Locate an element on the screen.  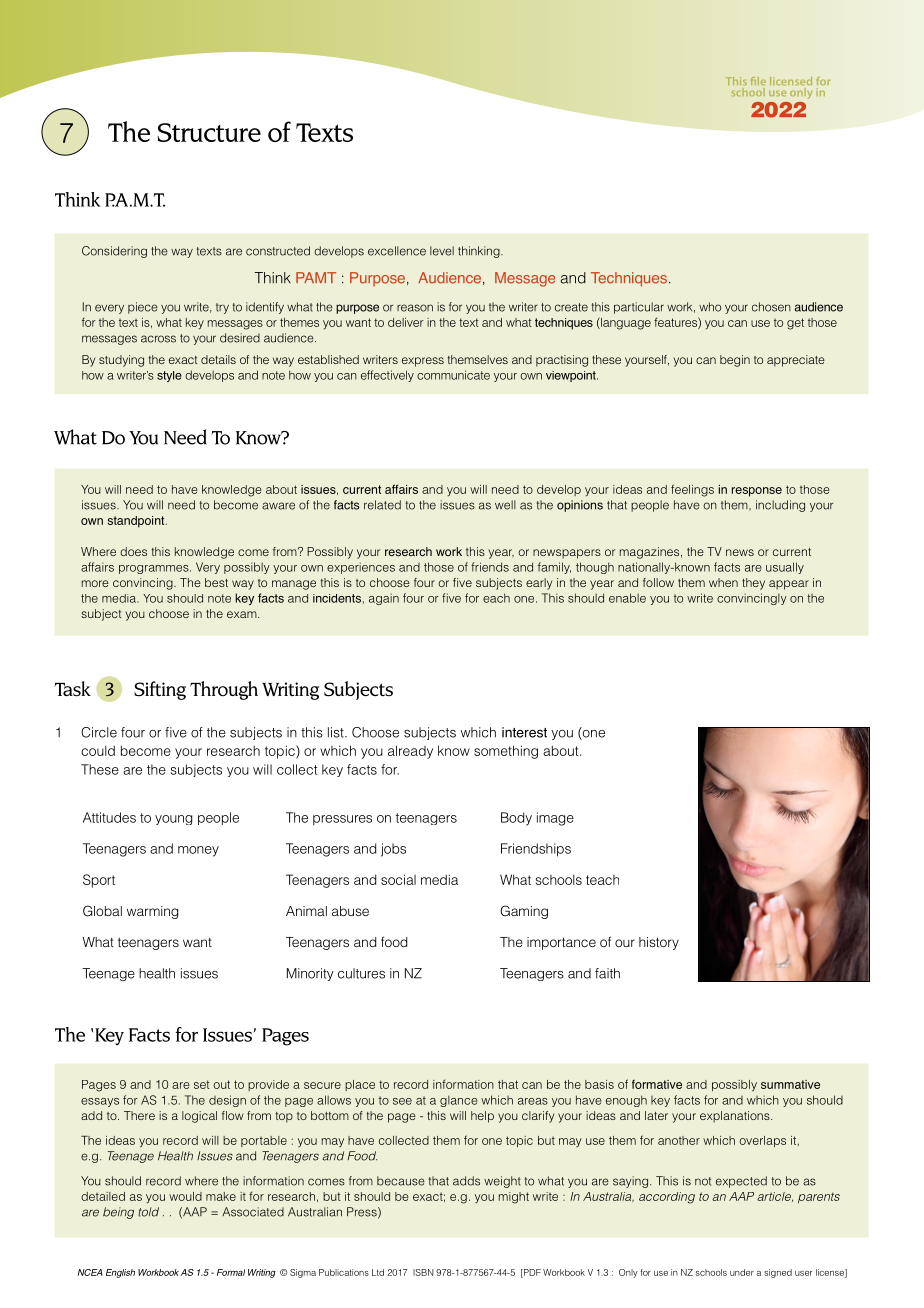
level is located at coordinates (442, 251).
